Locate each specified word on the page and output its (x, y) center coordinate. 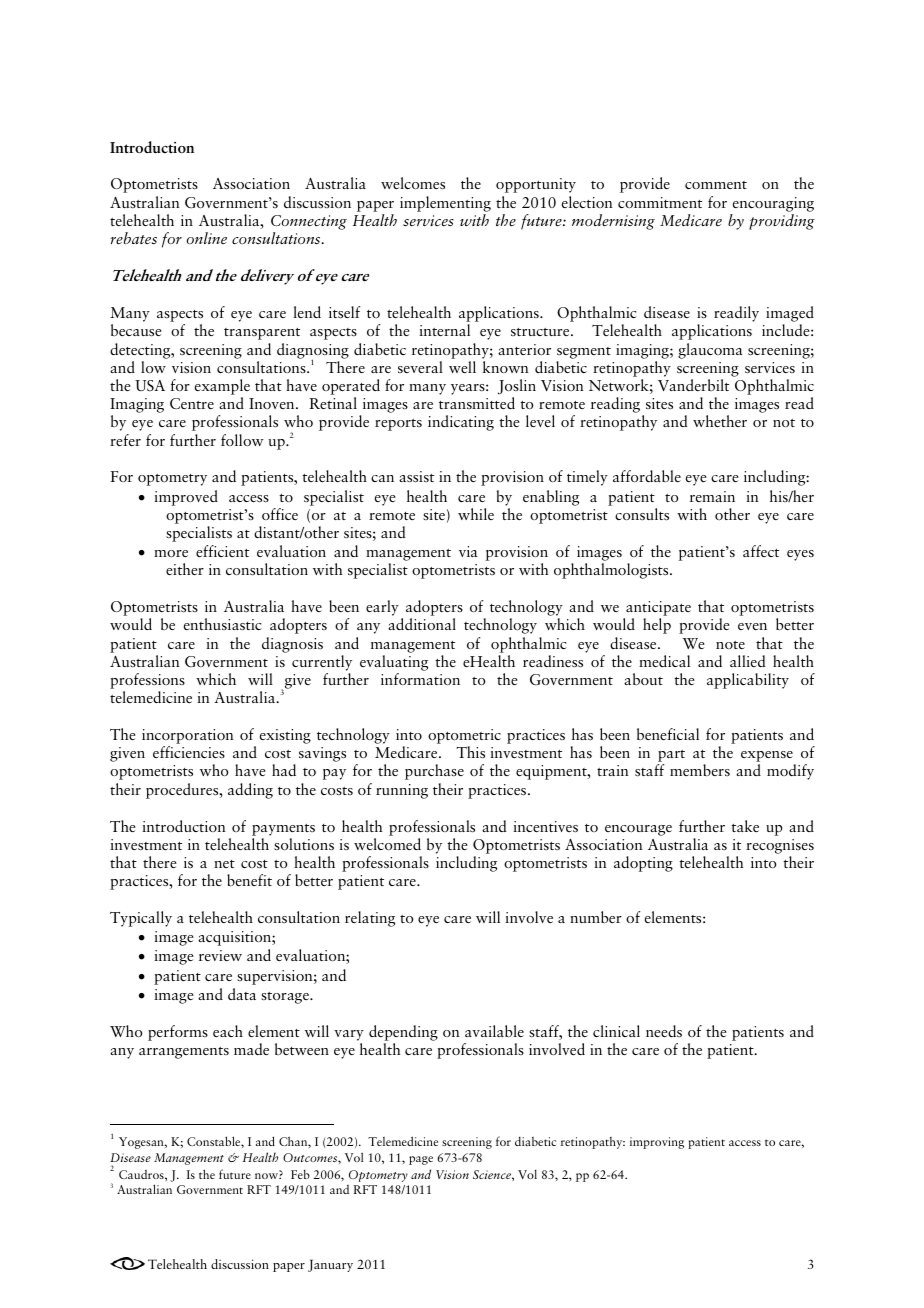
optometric (464, 738)
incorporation (188, 738)
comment (716, 185)
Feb (300, 1174)
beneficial (668, 734)
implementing (445, 204)
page (421, 1160)
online (207, 238)
